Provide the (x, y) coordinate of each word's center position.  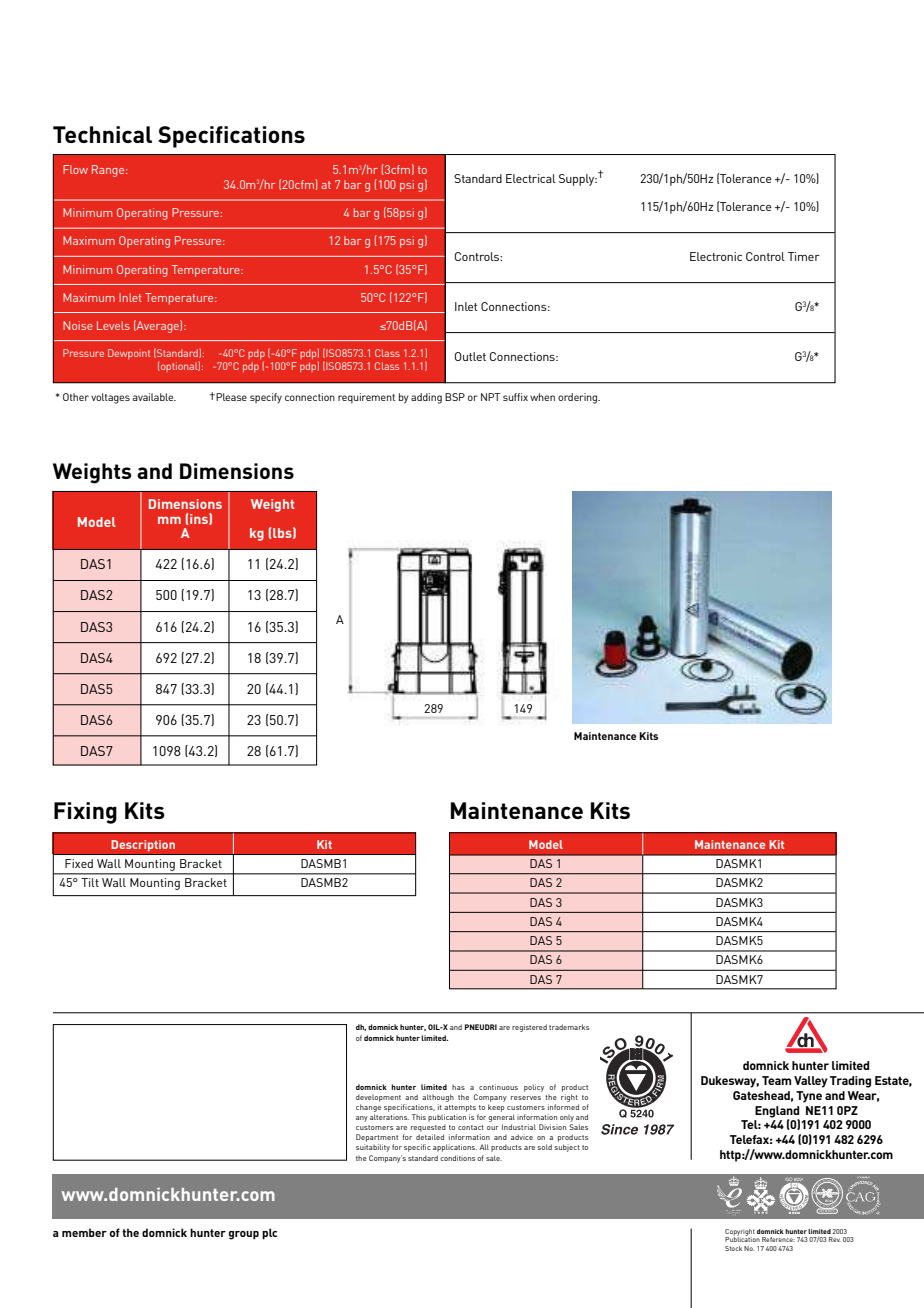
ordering (579, 398)
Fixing (85, 813)
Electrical (531, 178)
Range (109, 171)
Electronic (716, 256)
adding (426, 398)
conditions (457, 1158)
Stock (733, 1248)
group (244, 1235)
